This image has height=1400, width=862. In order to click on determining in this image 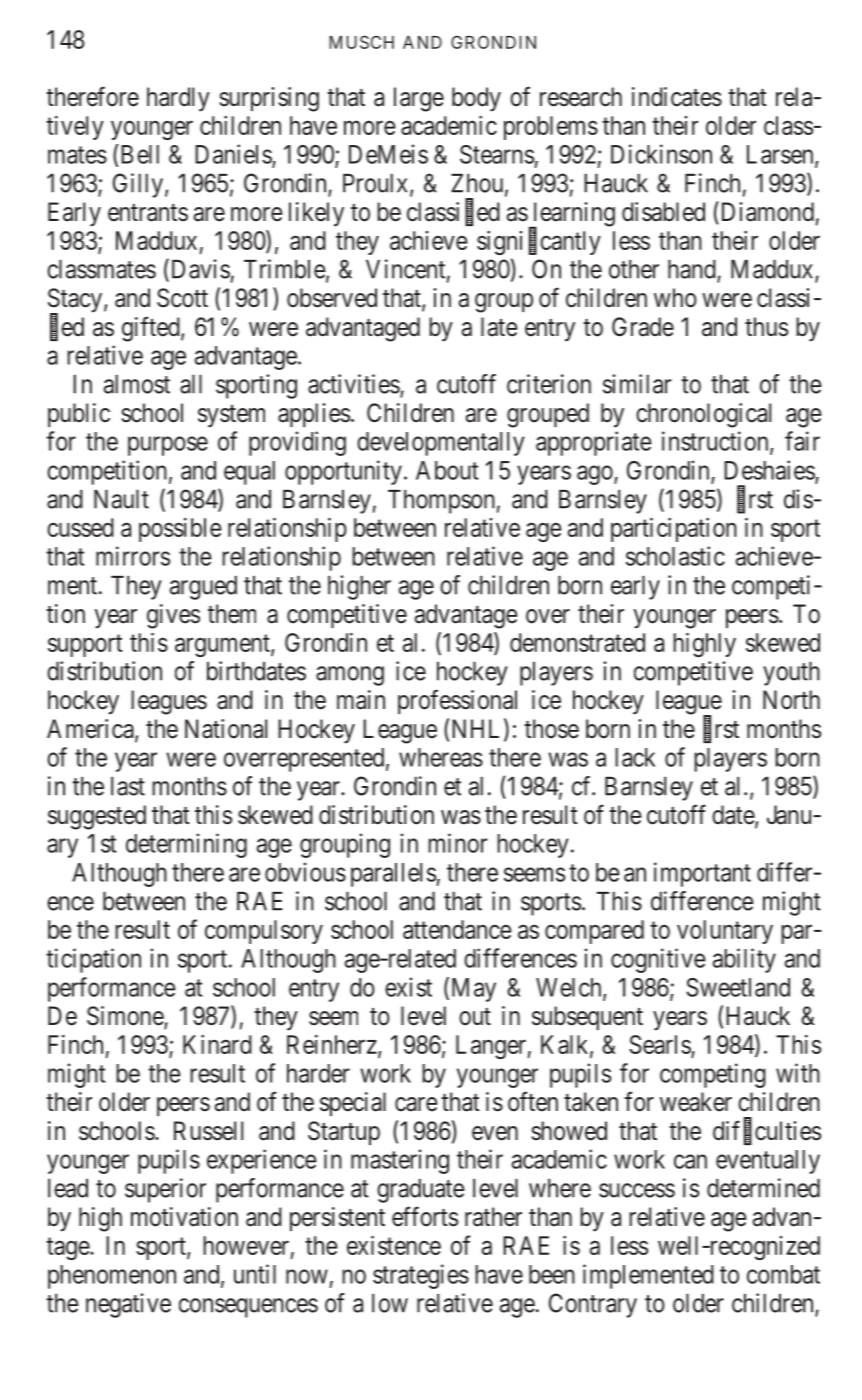, I will do `click(186, 845)`.
